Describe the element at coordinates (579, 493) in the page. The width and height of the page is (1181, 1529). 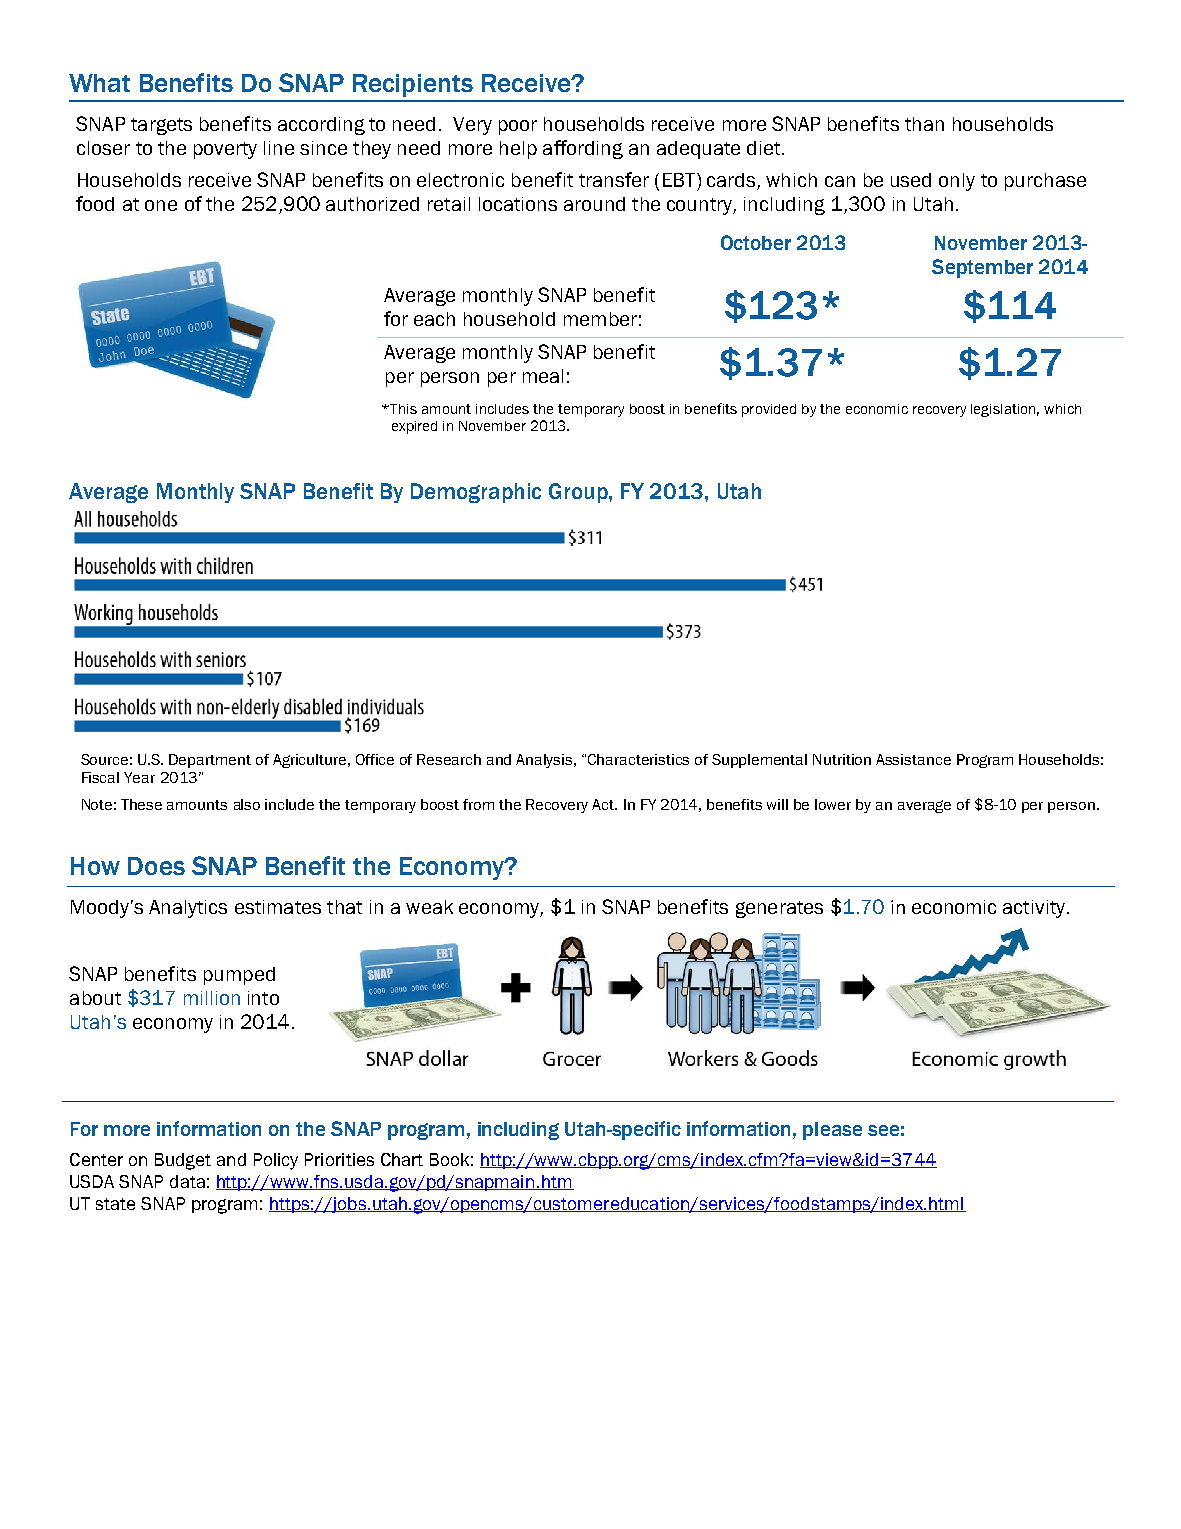
I see `Group` at that location.
